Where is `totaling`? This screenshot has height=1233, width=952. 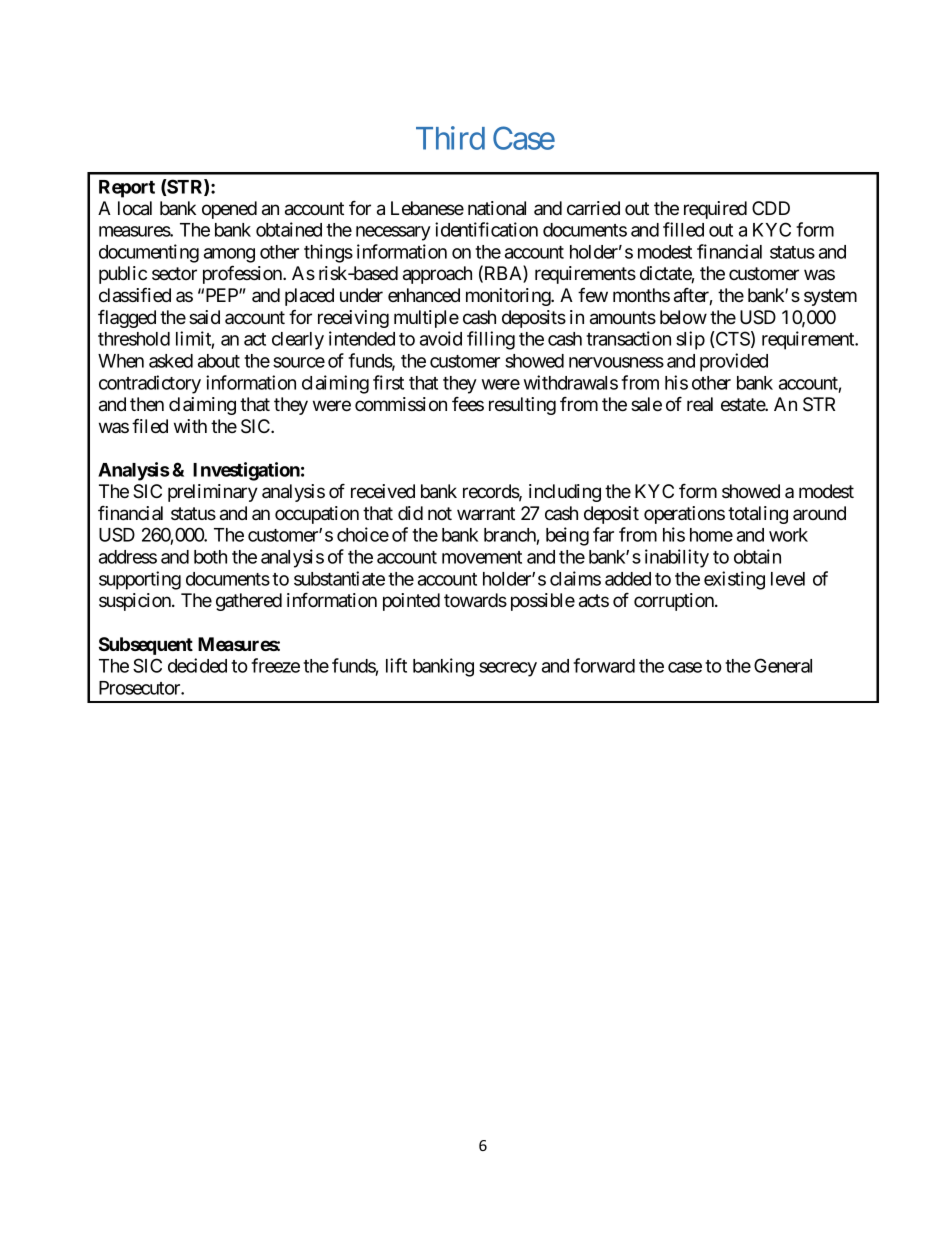
totaling is located at coordinates (758, 515).
